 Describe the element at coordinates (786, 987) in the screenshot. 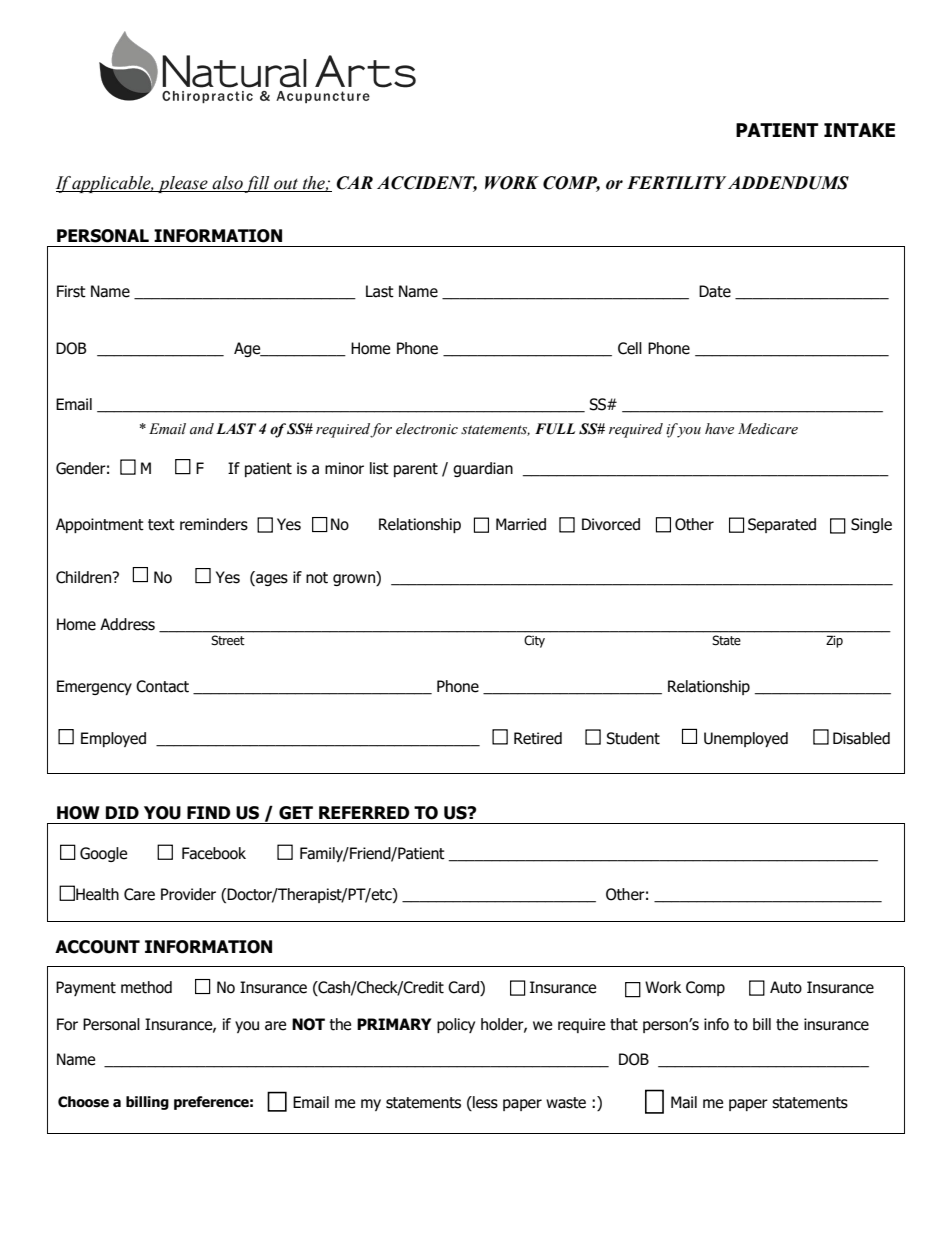

I see `Auto` at that location.
